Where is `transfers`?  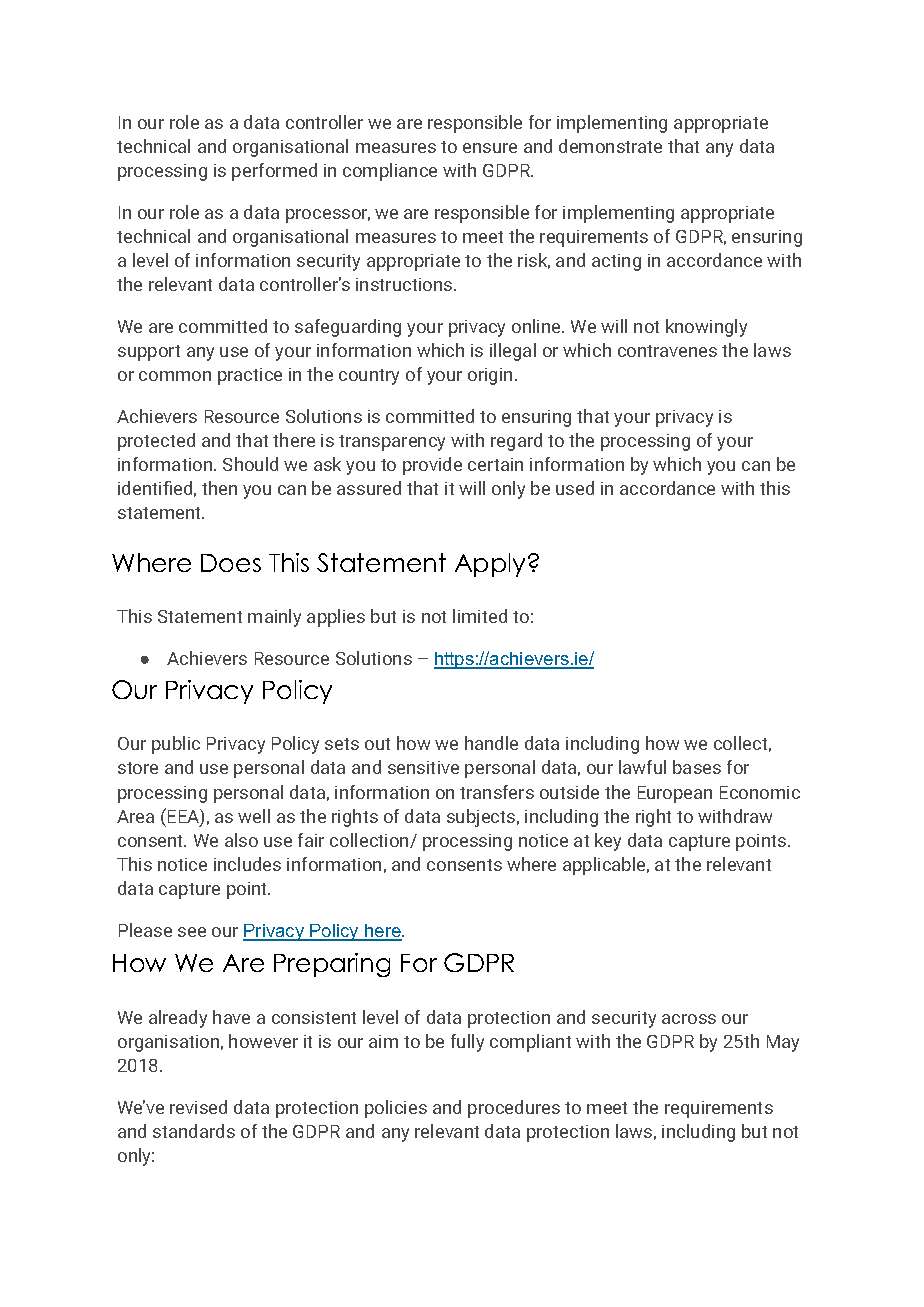
transfers is located at coordinates (497, 792).
